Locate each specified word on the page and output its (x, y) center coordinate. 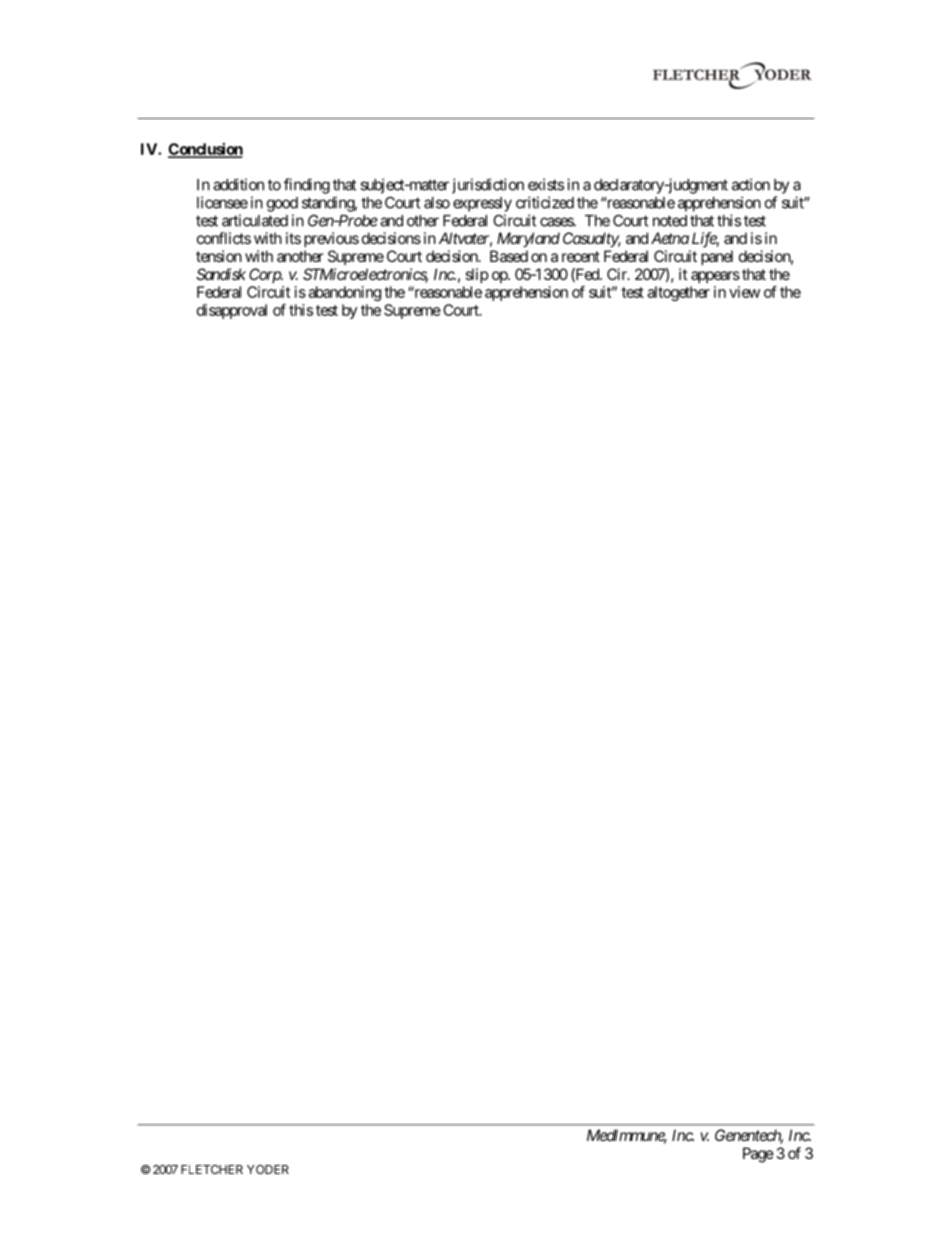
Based (509, 256)
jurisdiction (488, 186)
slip (477, 275)
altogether (678, 293)
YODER (268, 1169)
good (282, 204)
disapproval (232, 311)
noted (670, 221)
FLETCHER (212, 1169)
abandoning (344, 293)
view (744, 292)
